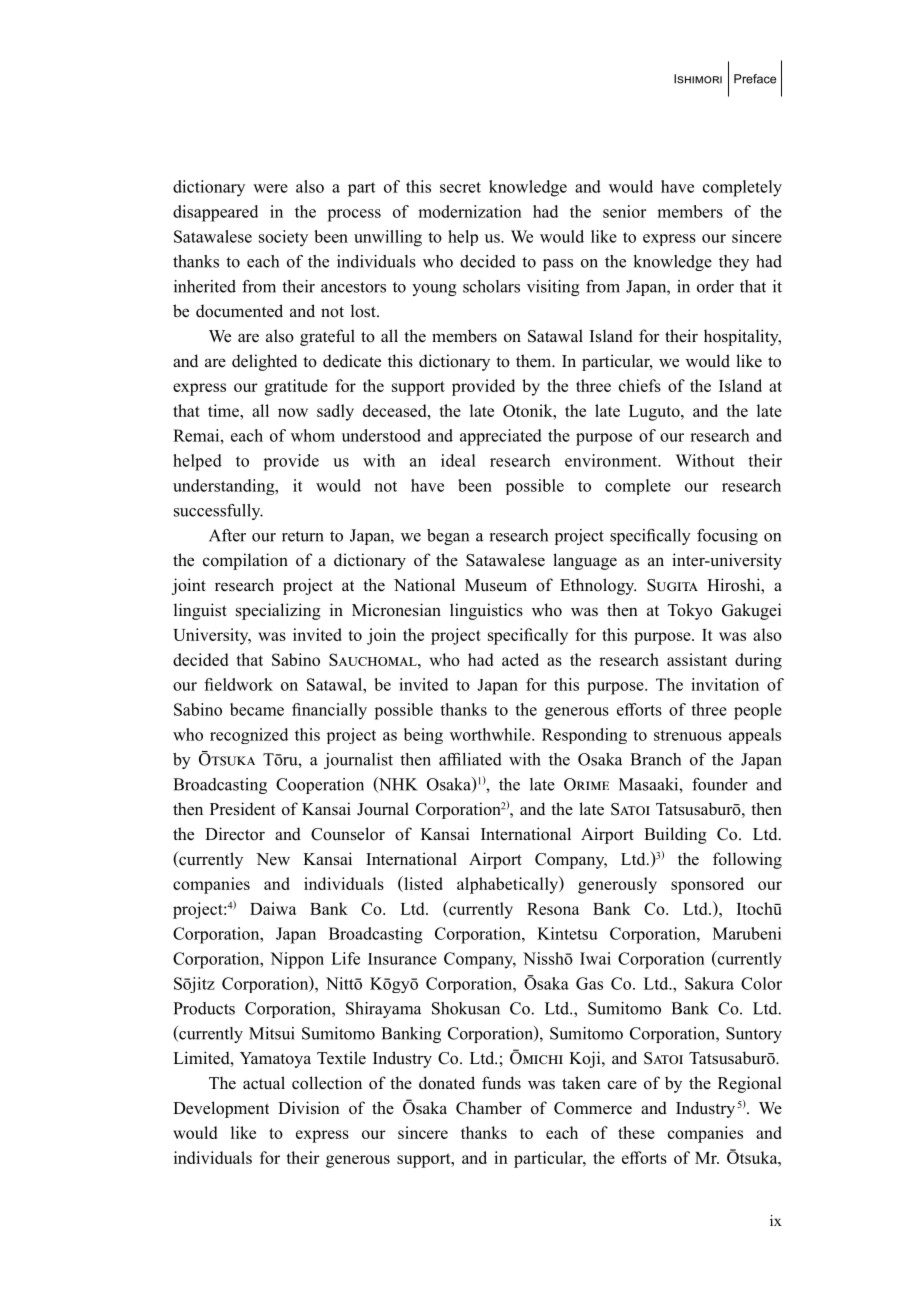  Describe the element at coordinates (278, 611) in the page. I see `specializing` at that location.
